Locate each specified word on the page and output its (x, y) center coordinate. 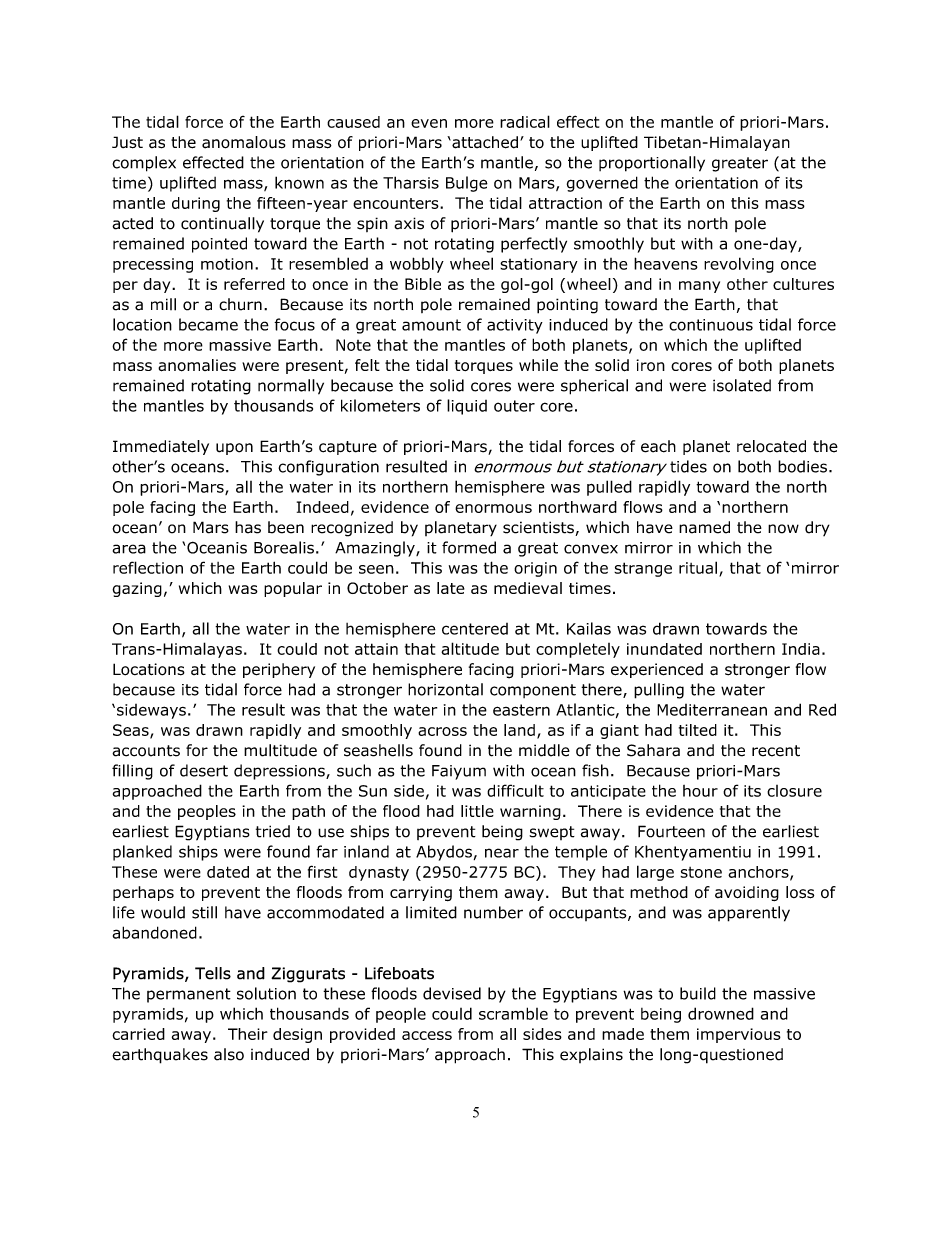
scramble (513, 1013)
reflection (148, 567)
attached (484, 142)
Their (248, 1034)
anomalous (244, 142)
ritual (698, 567)
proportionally (652, 164)
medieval (528, 588)
